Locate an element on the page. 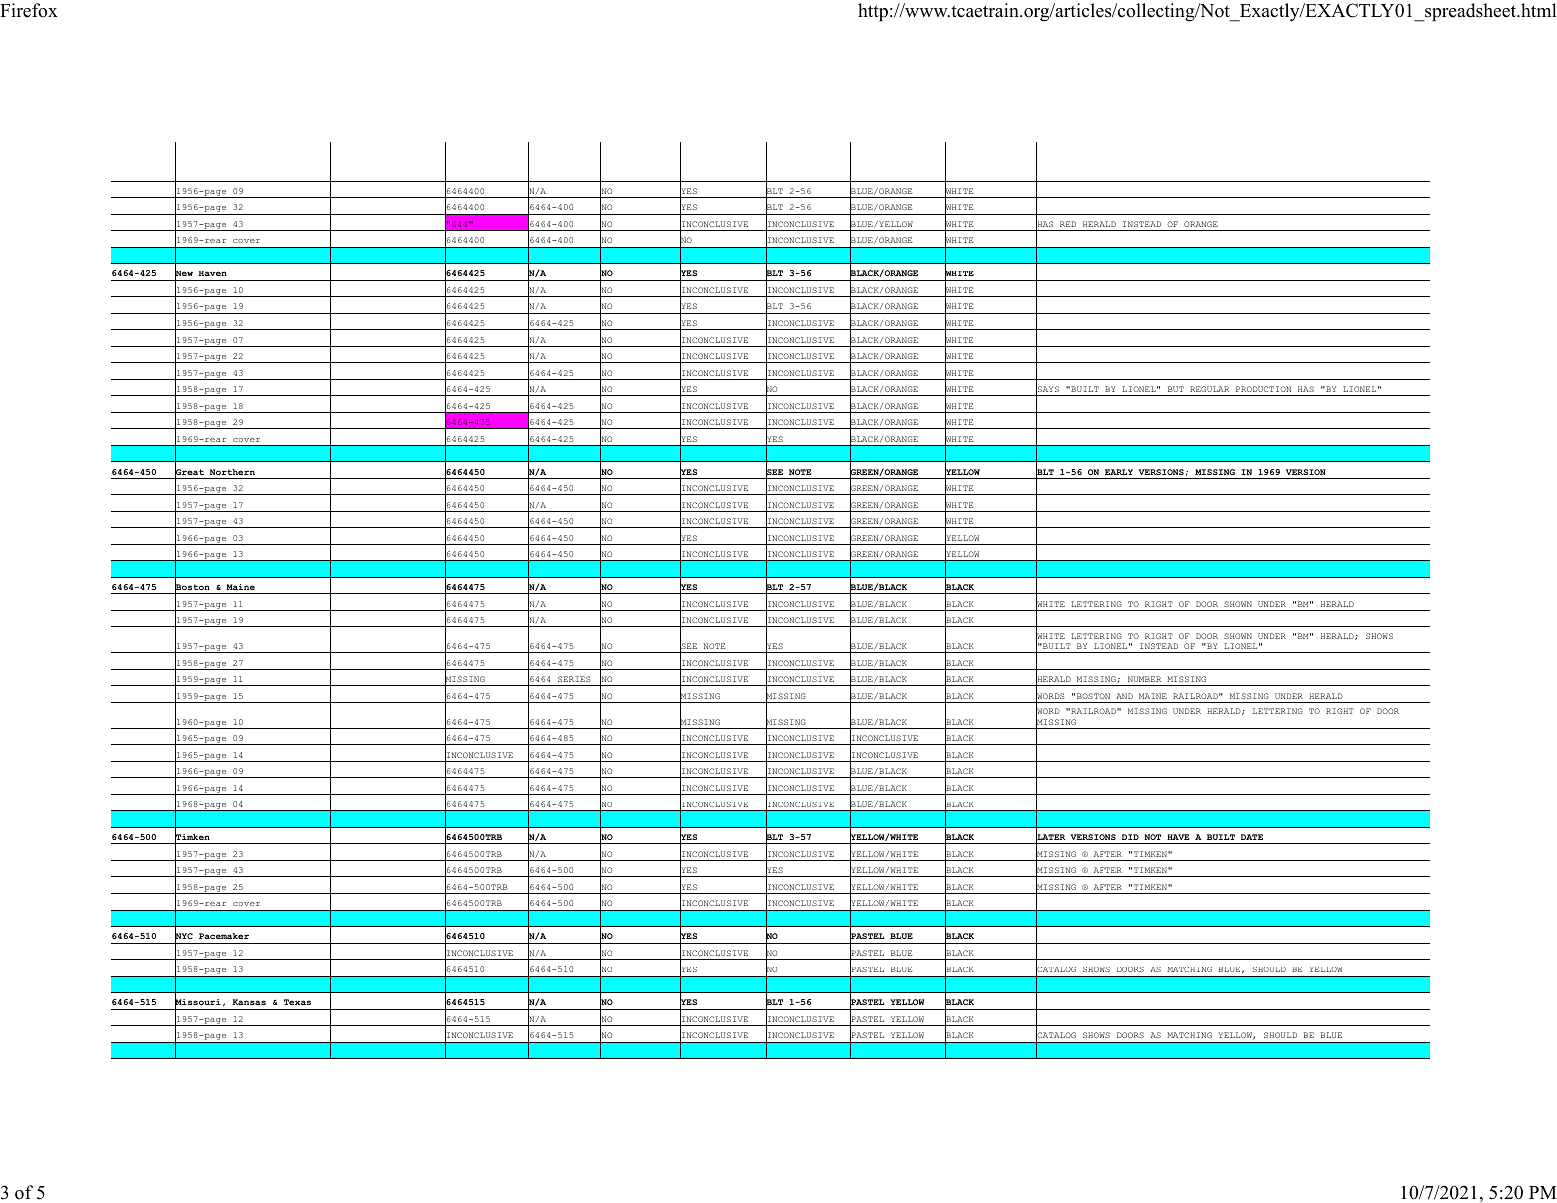 The width and height of the image is (1557, 1203). Firefox is located at coordinates (29, 10).
